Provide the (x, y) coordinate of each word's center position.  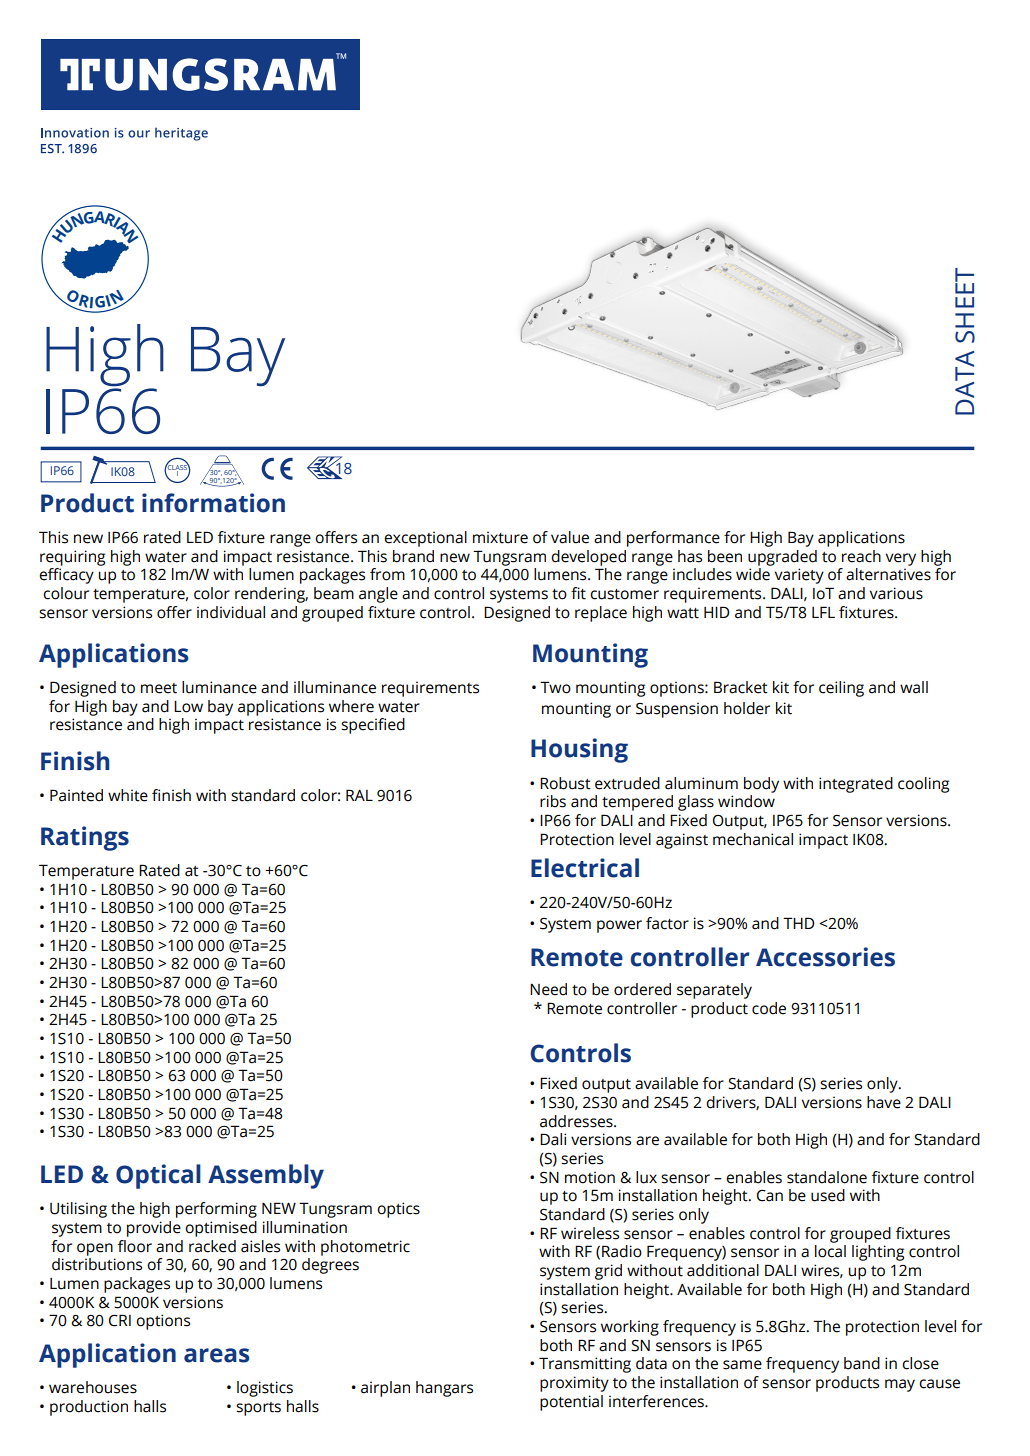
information (213, 503)
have (884, 1102)
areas (216, 1355)
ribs (553, 801)
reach (861, 556)
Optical (158, 1176)
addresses (577, 1121)
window (746, 801)
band (862, 1363)
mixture (500, 537)
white (128, 795)
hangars (444, 1389)
